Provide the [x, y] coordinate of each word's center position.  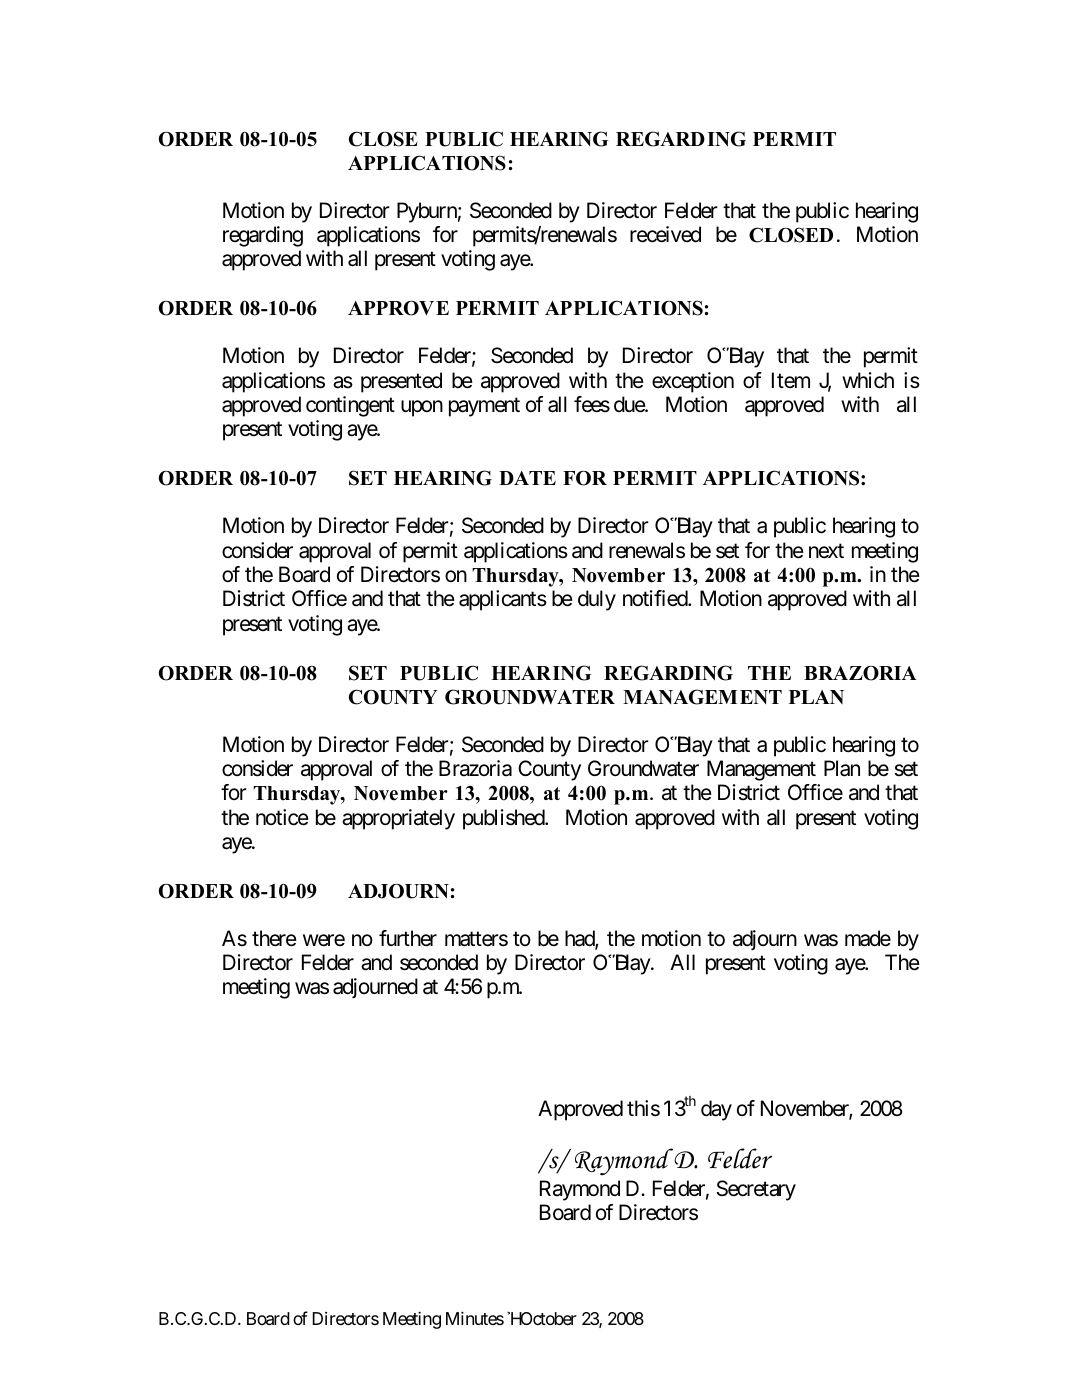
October [547, 1318]
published [504, 819]
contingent [350, 406]
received [665, 234]
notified [656, 598]
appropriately [398, 819]
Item [791, 380]
